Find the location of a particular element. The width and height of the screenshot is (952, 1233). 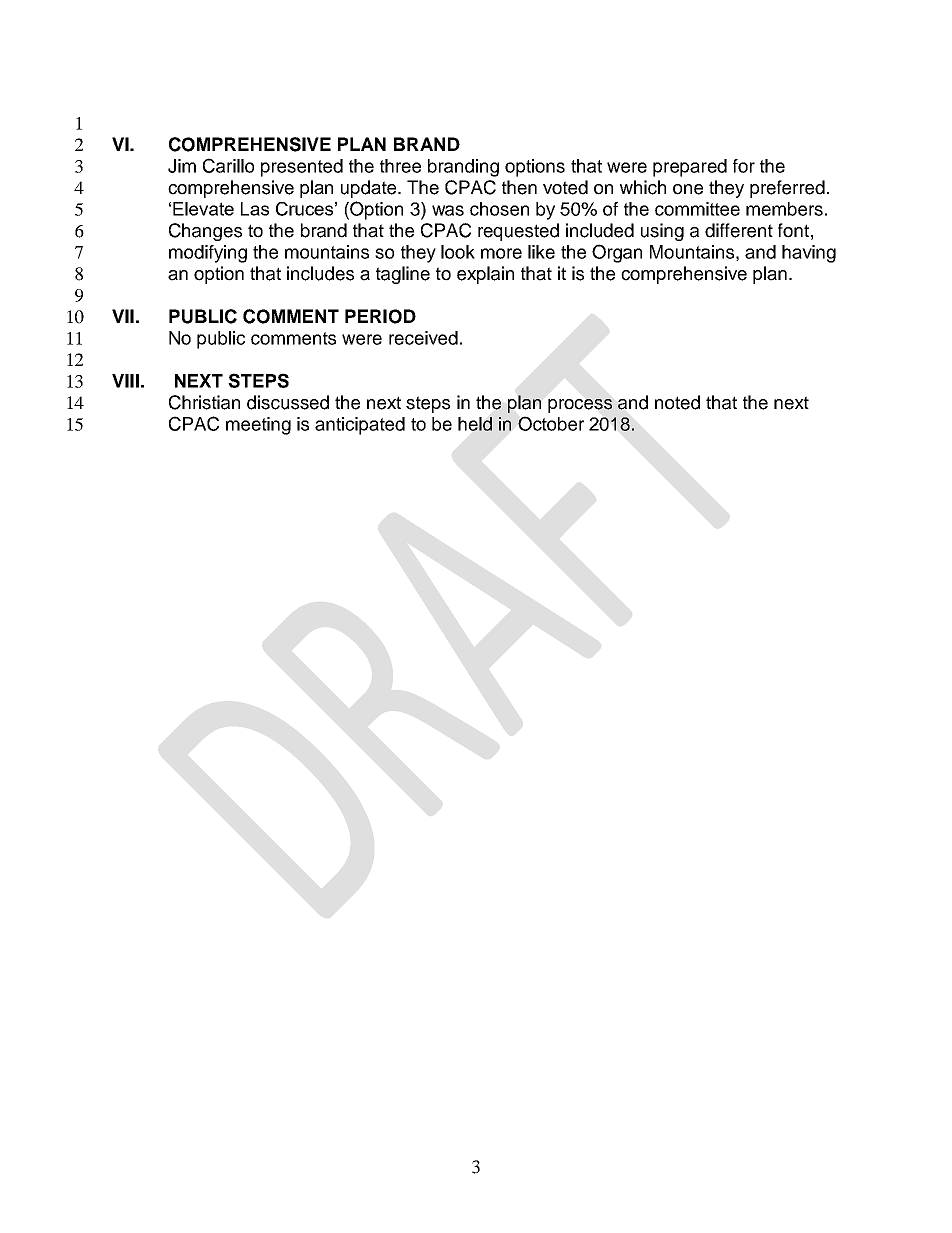

for is located at coordinates (744, 166).
